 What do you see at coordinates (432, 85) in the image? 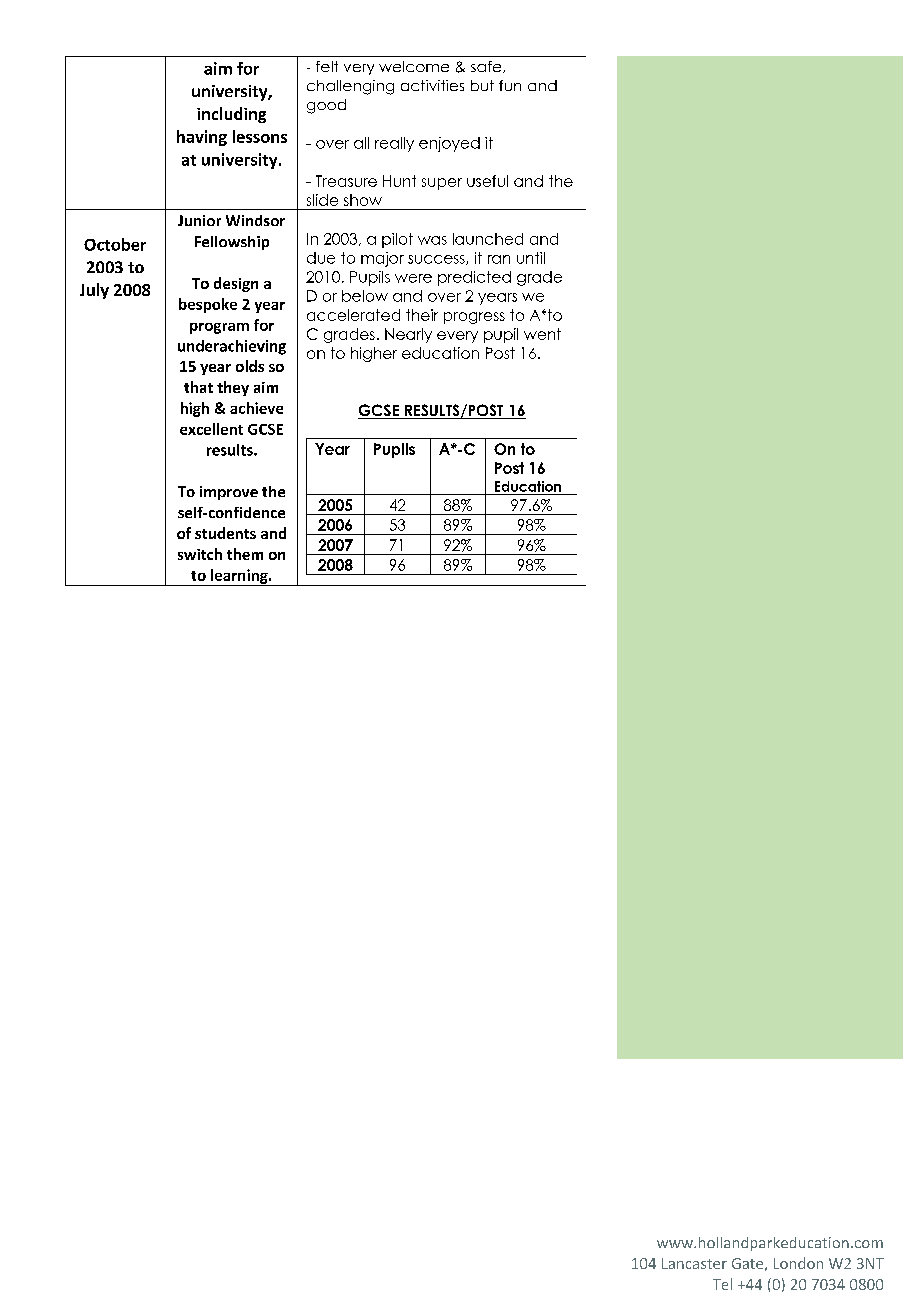
I see `activities` at bounding box center [432, 85].
